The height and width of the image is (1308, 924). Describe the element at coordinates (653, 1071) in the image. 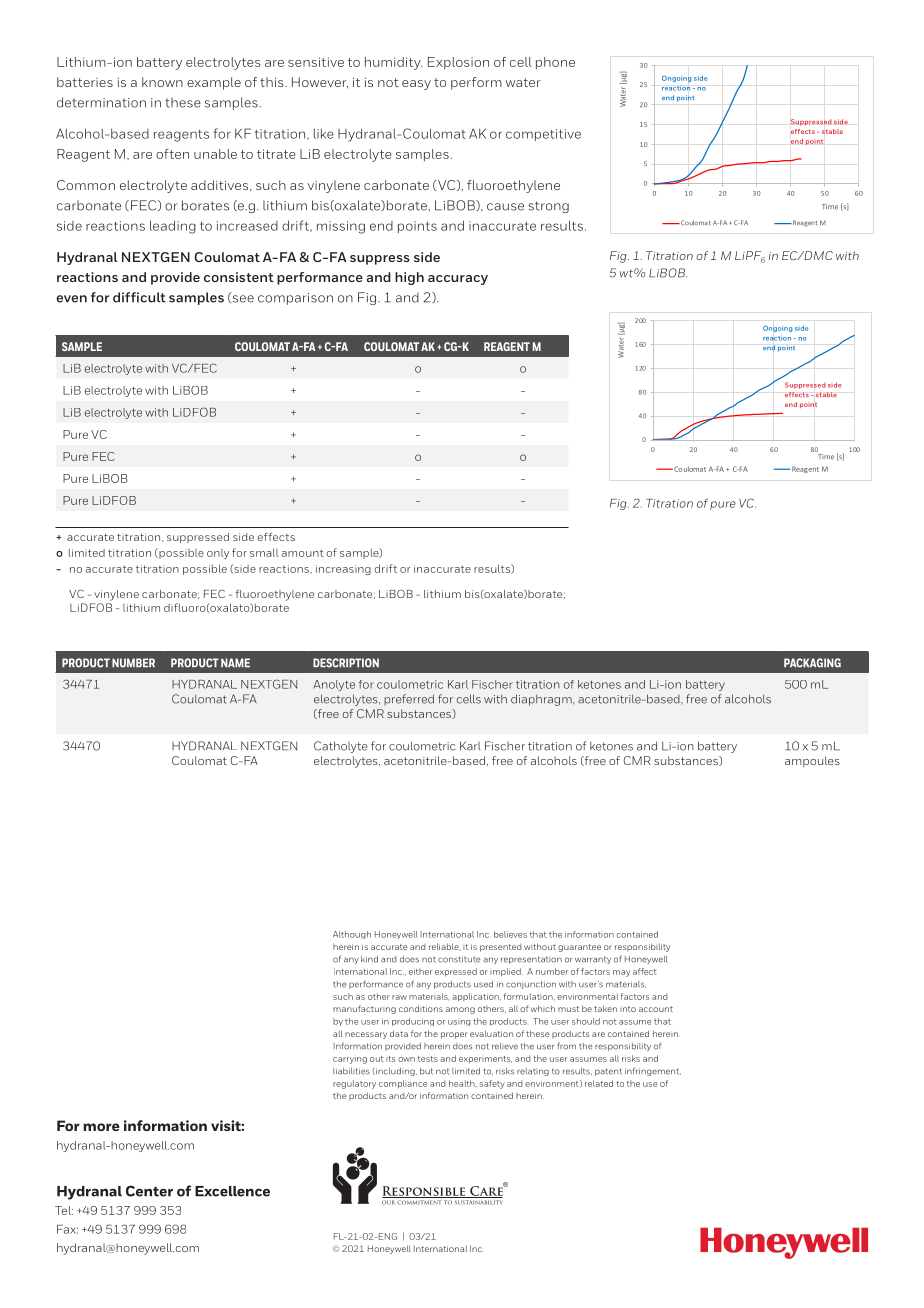

I see `infringement` at that location.
